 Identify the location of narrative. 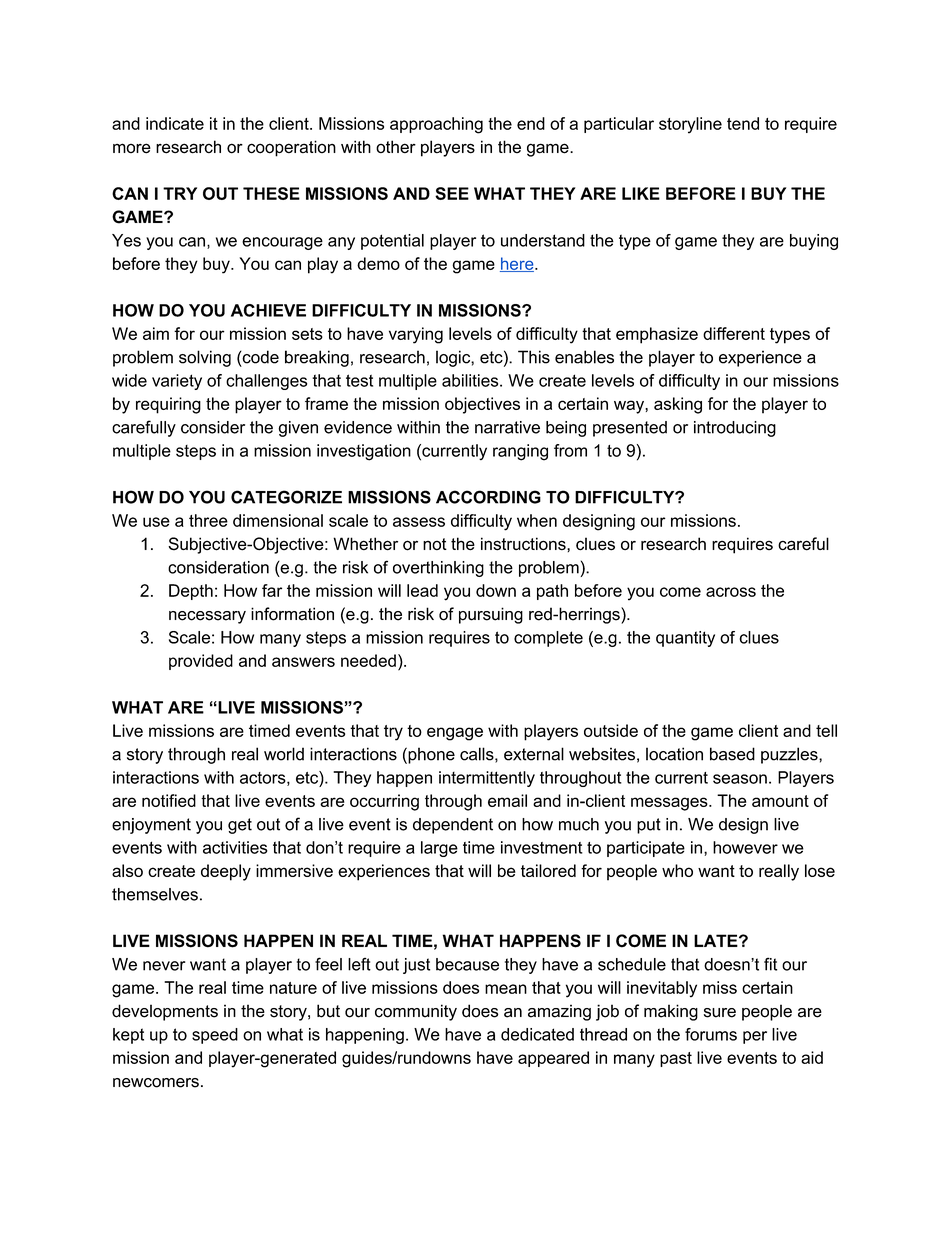
(507, 427).
